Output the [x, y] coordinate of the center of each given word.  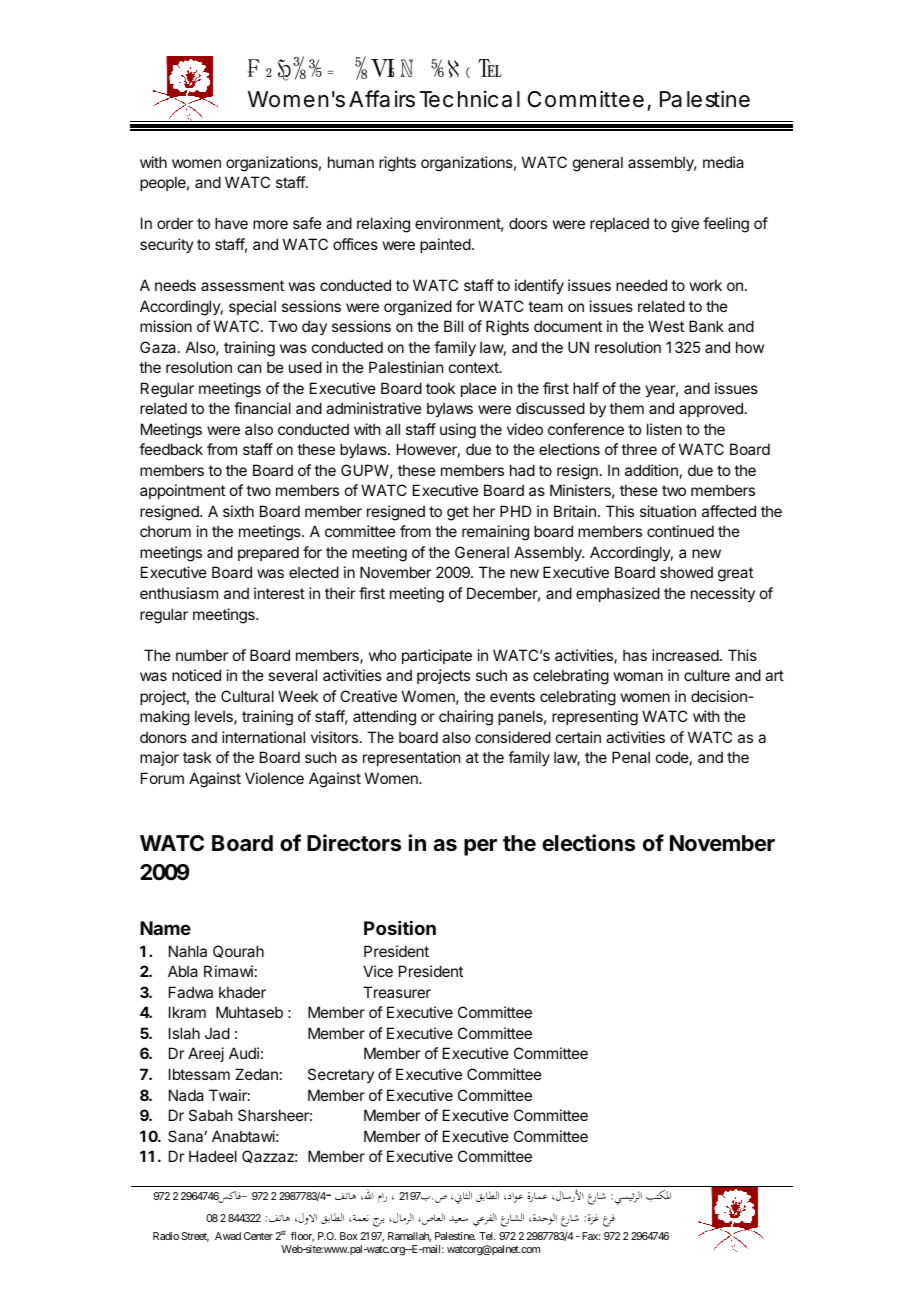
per [480, 847]
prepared [268, 553]
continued [680, 531]
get [458, 513]
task [197, 757]
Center [258, 1236]
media [723, 162]
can [249, 368]
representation [411, 758]
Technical [469, 99]
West [666, 326]
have [231, 223]
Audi [244, 1053]
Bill [453, 326]
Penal [631, 757]
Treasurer [397, 992]
